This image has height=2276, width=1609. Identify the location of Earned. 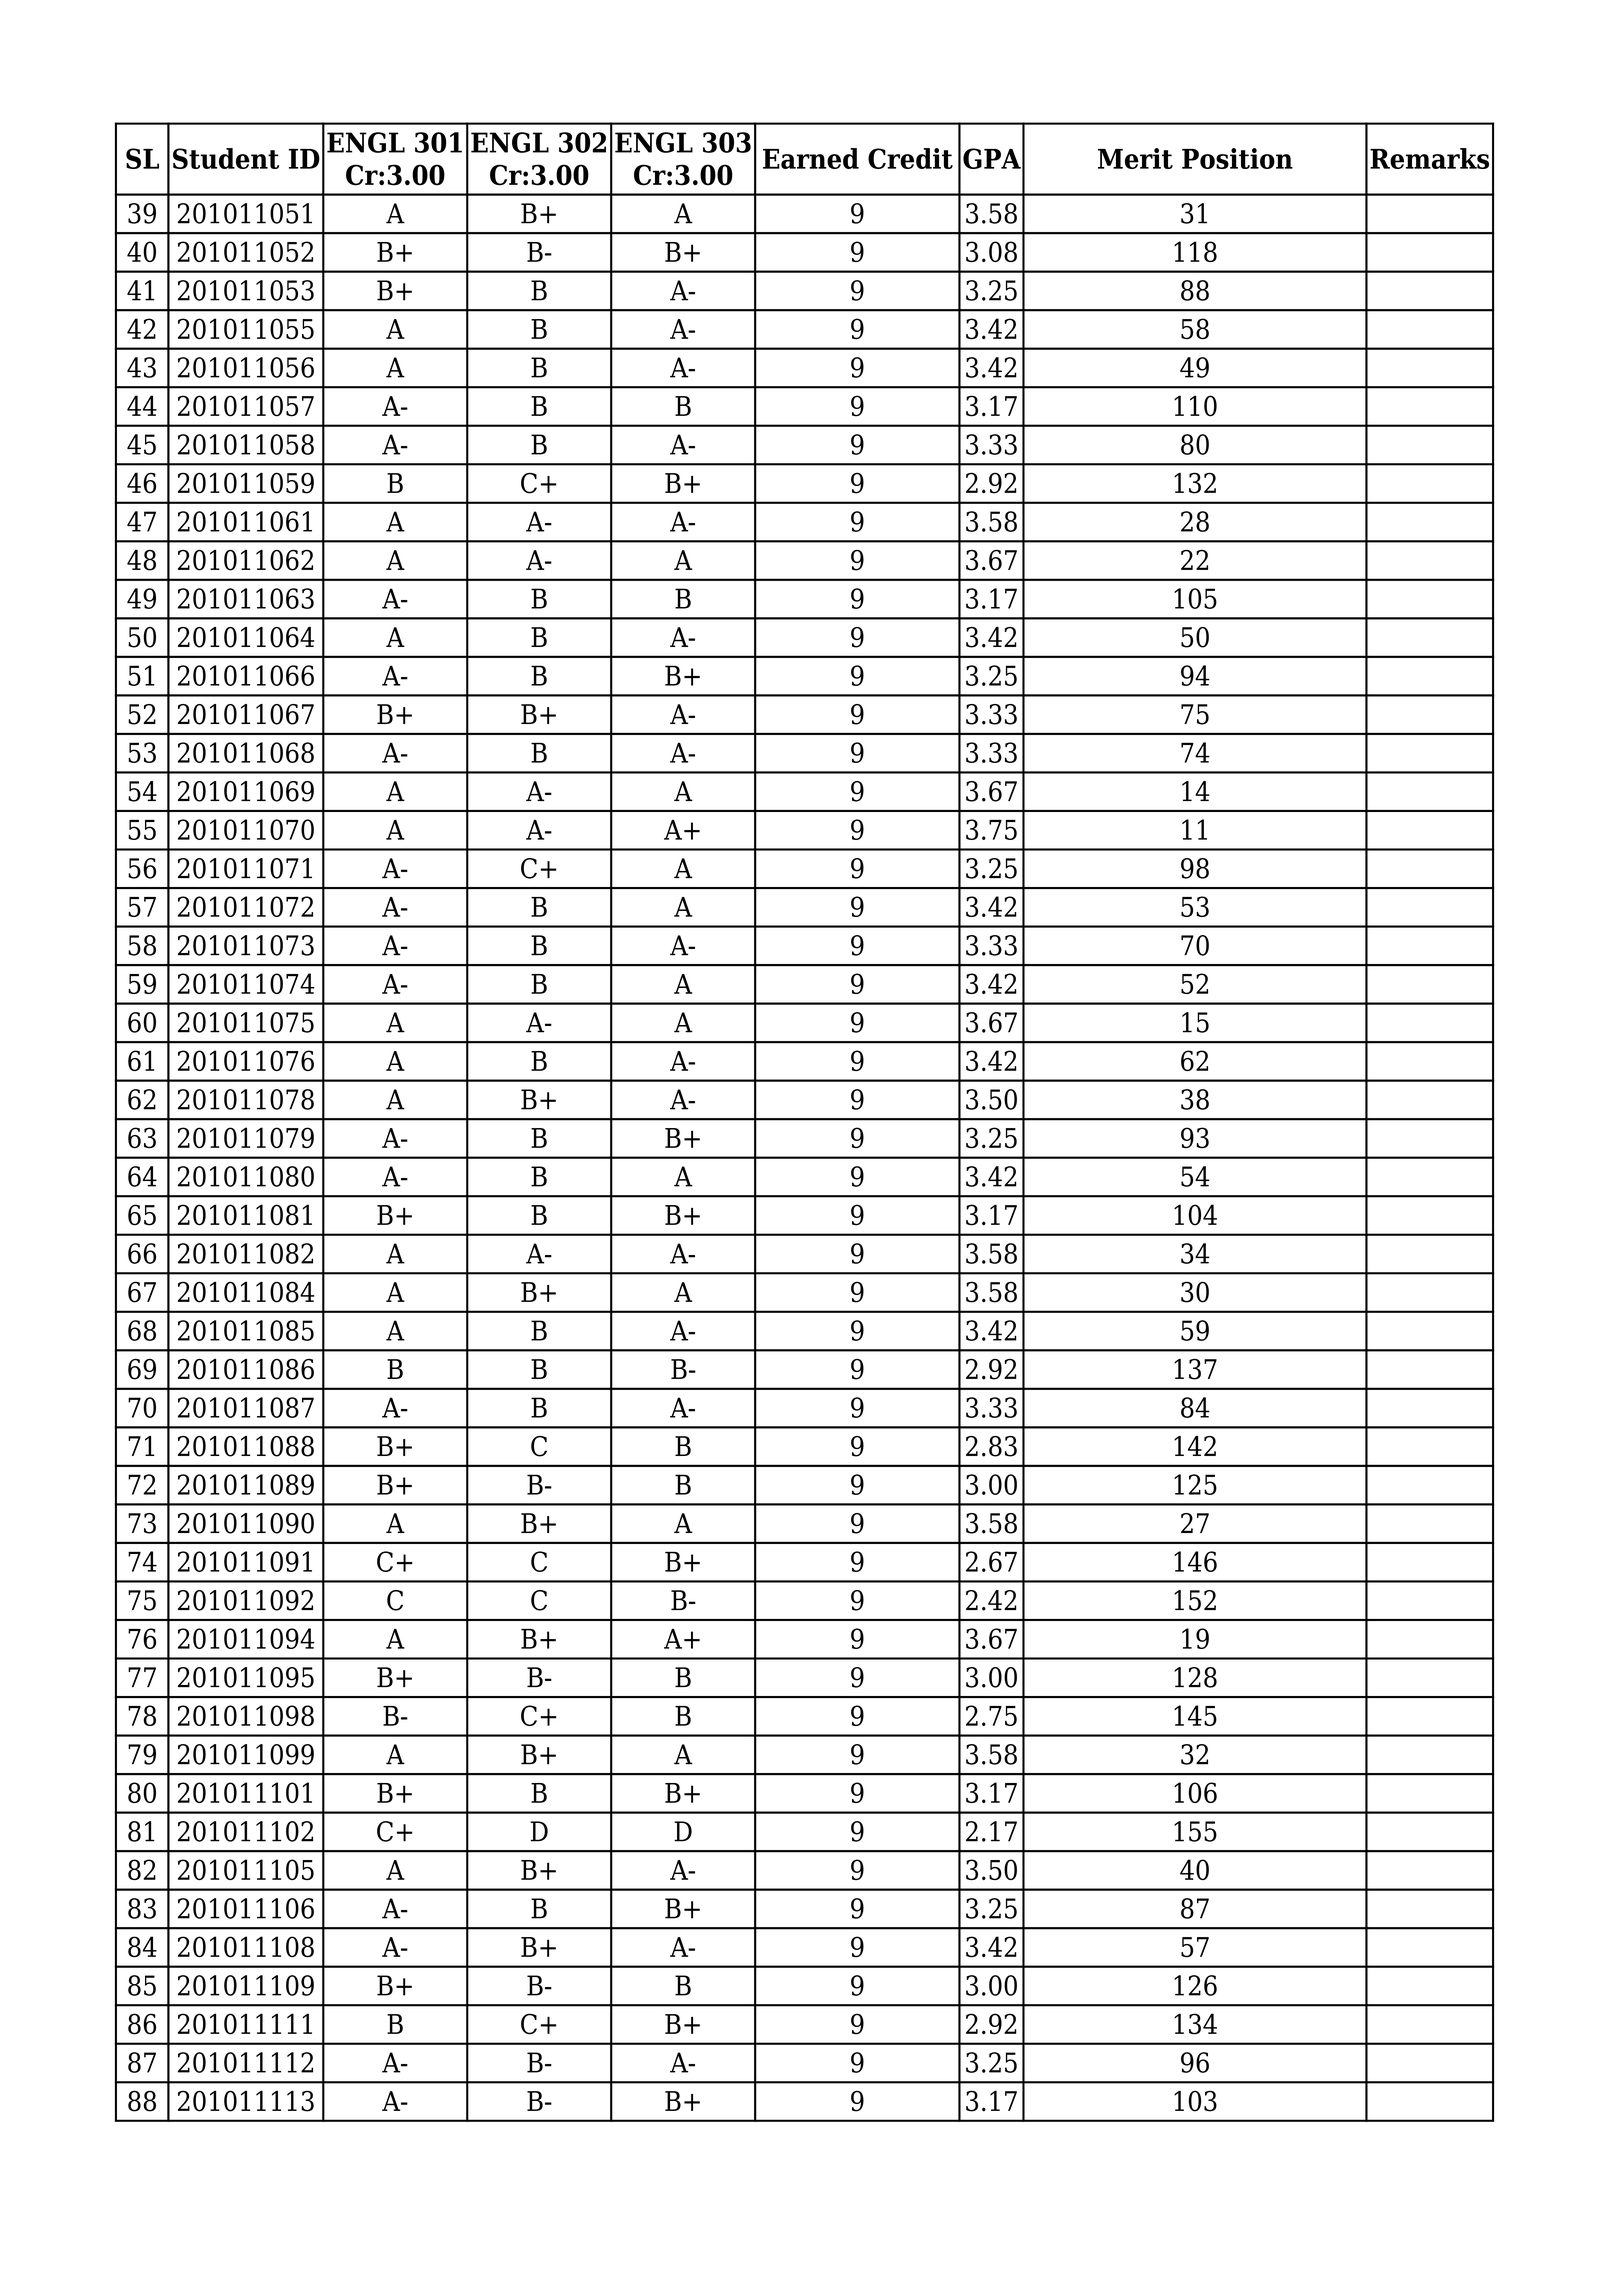
(811, 158).
